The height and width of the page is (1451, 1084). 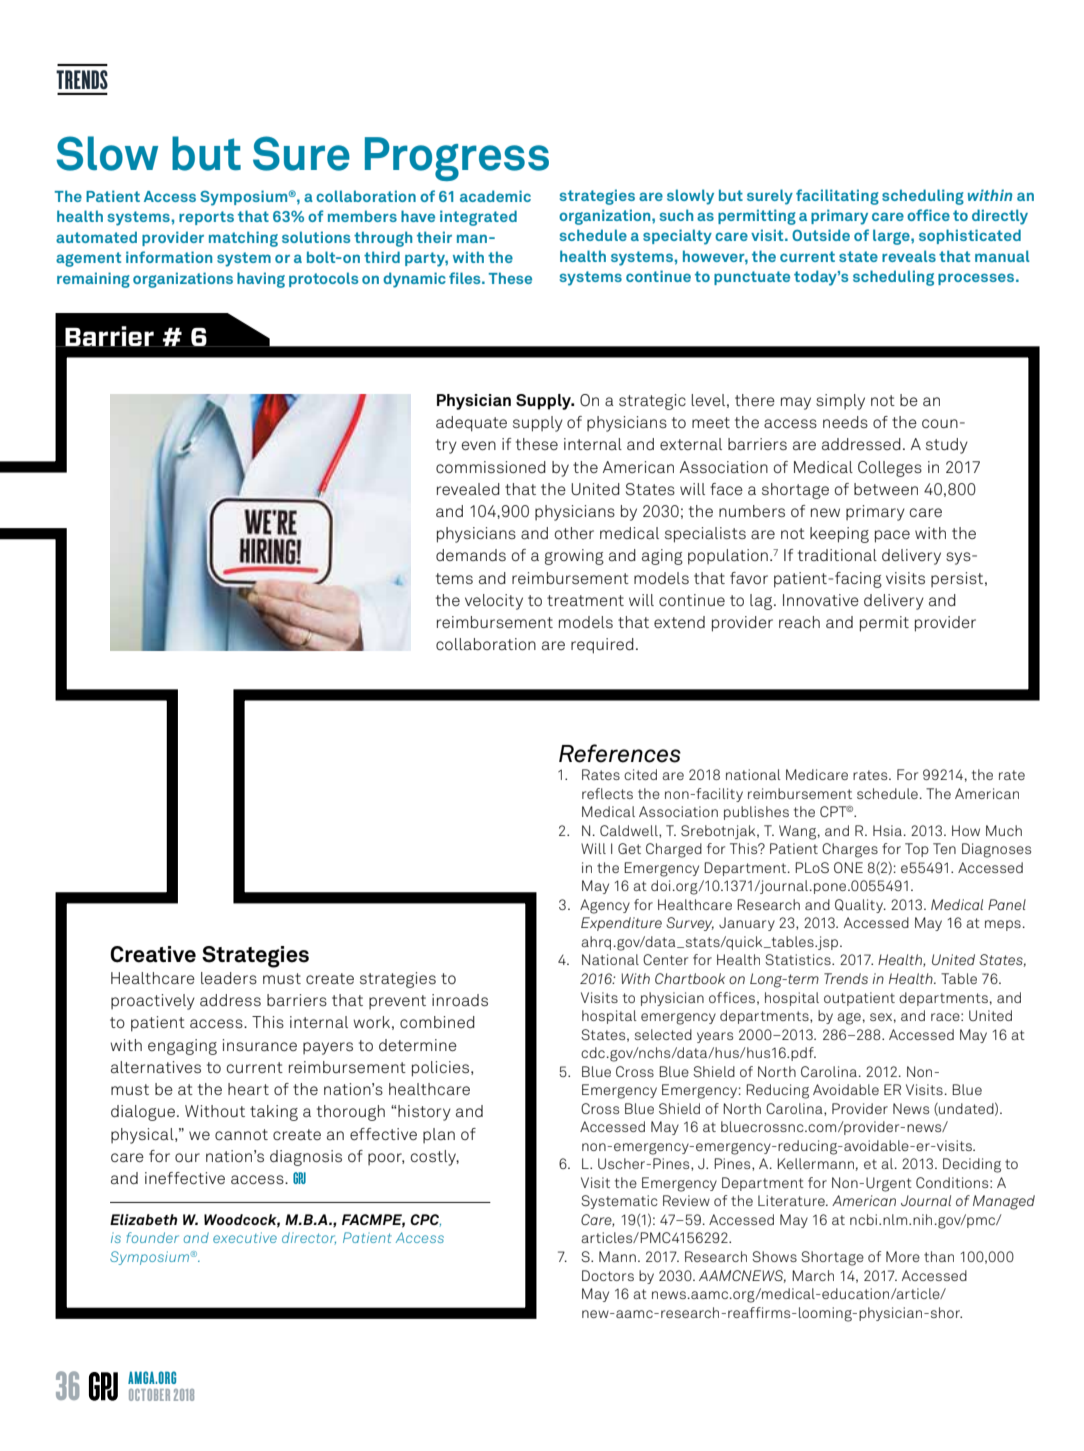 I want to click on Doctors, so click(x=608, y=1275).
